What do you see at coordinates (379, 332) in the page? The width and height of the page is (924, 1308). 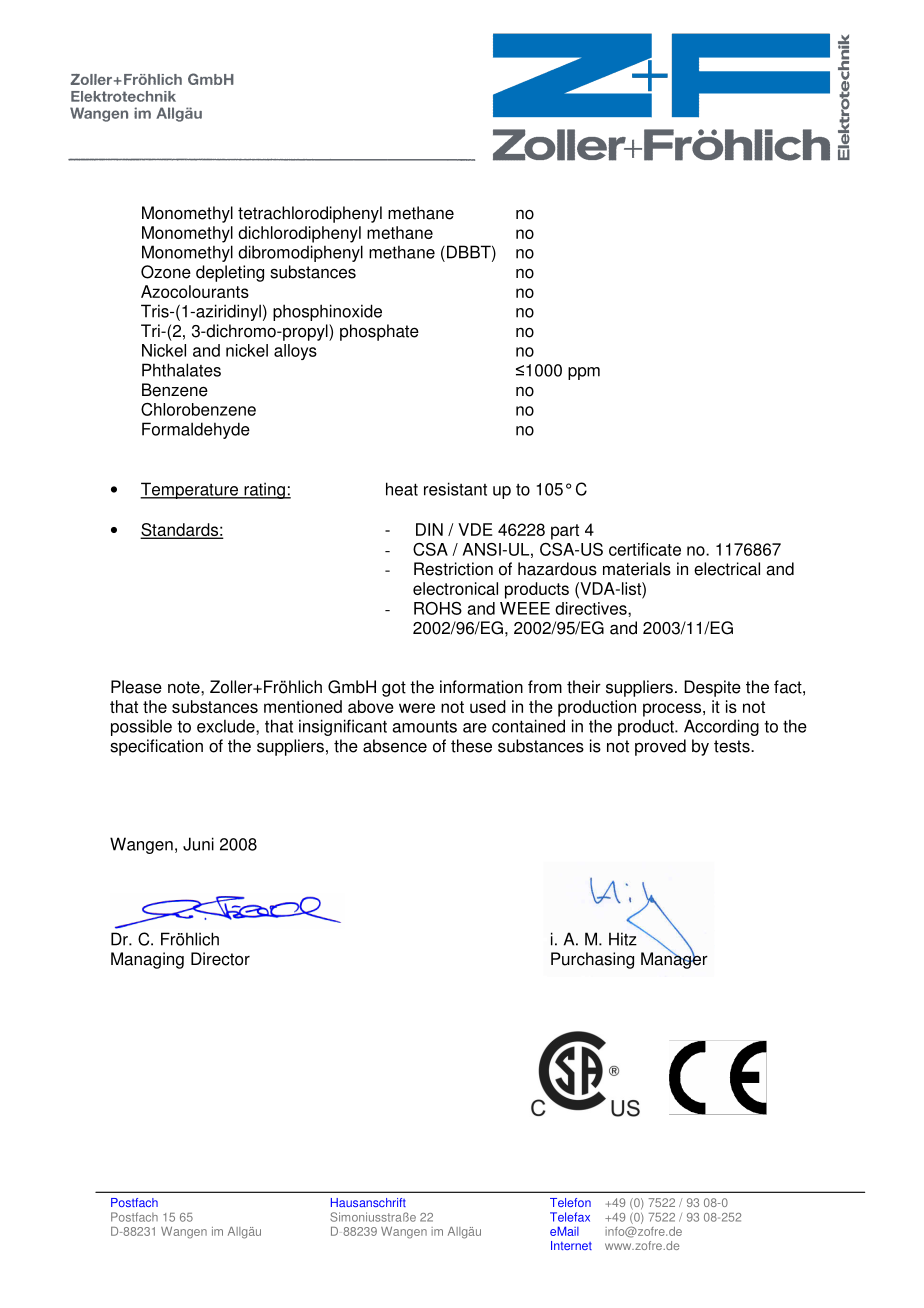 I see `phosphate` at bounding box center [379, 332].
